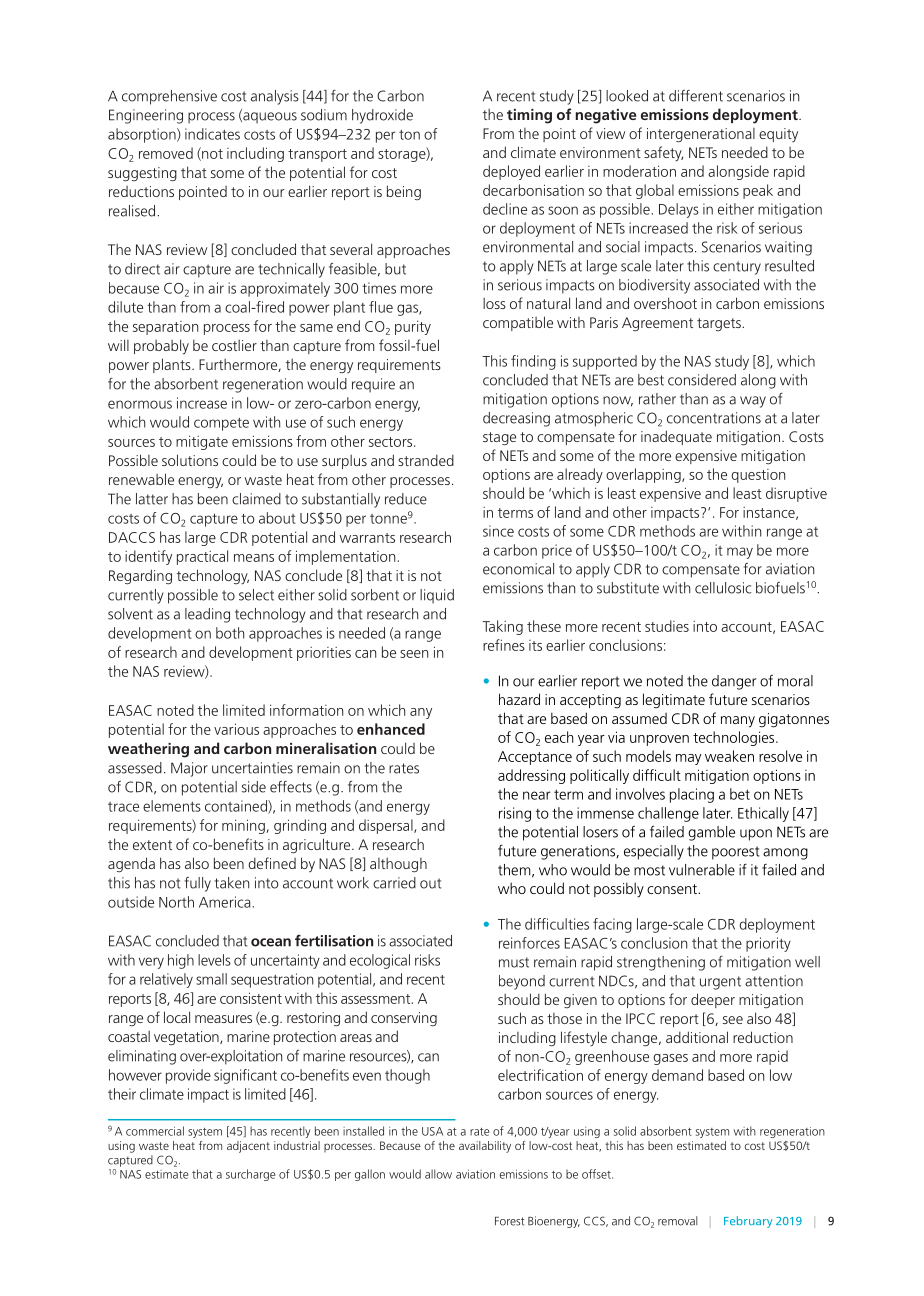 Image resolution: width=924 pixels, height=1296 pixels. What do you see at coordinates (711, 833) in the screenshot?
I see `gamble` at bounding box center [711, 833].
